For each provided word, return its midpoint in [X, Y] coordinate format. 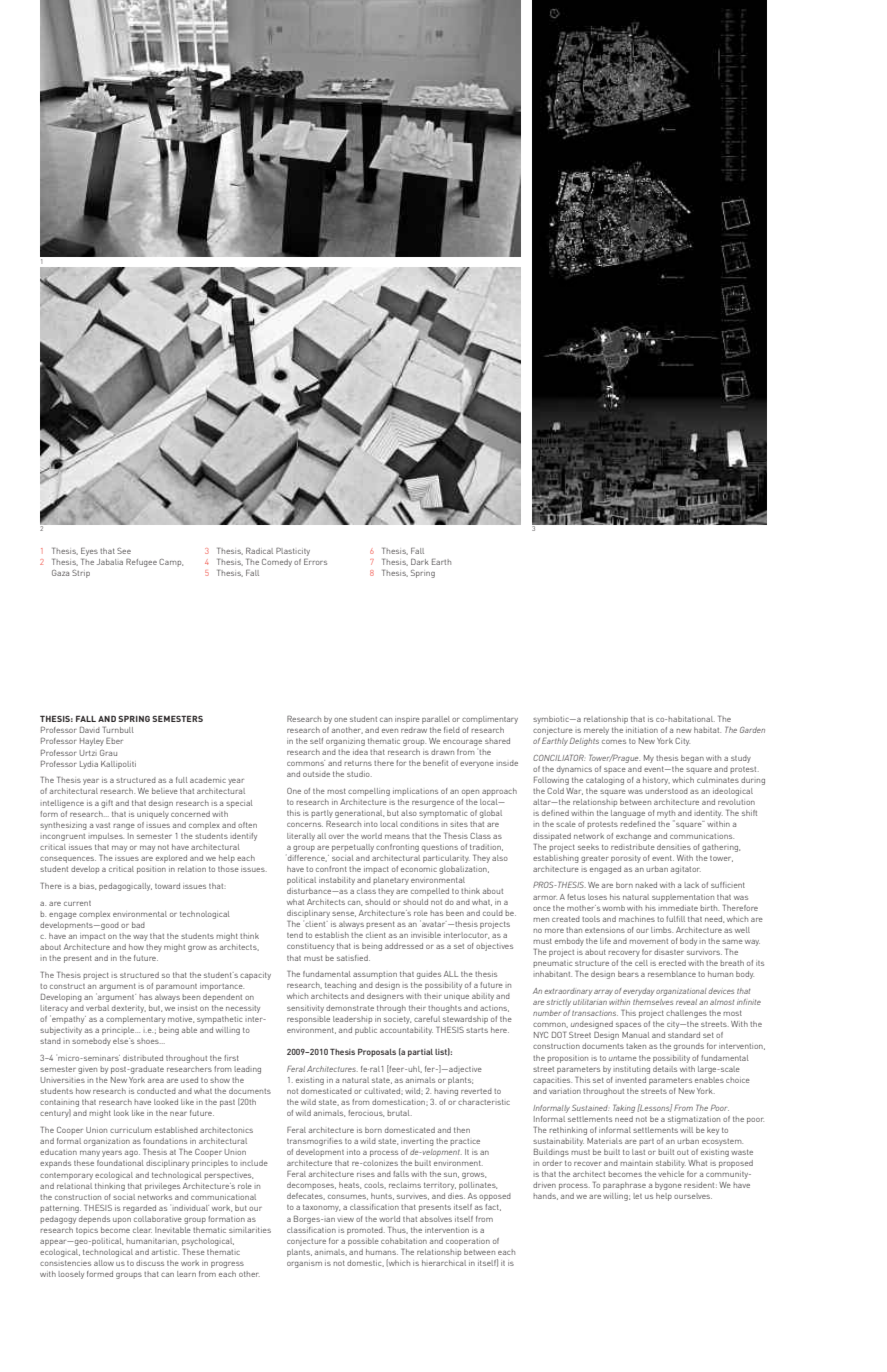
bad [138, 925]
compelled [430, 892]
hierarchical [444, 1263]
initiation [642, 730]
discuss [150, 1263]
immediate [678, 908]
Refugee [141, 563]
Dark [420, 562]
